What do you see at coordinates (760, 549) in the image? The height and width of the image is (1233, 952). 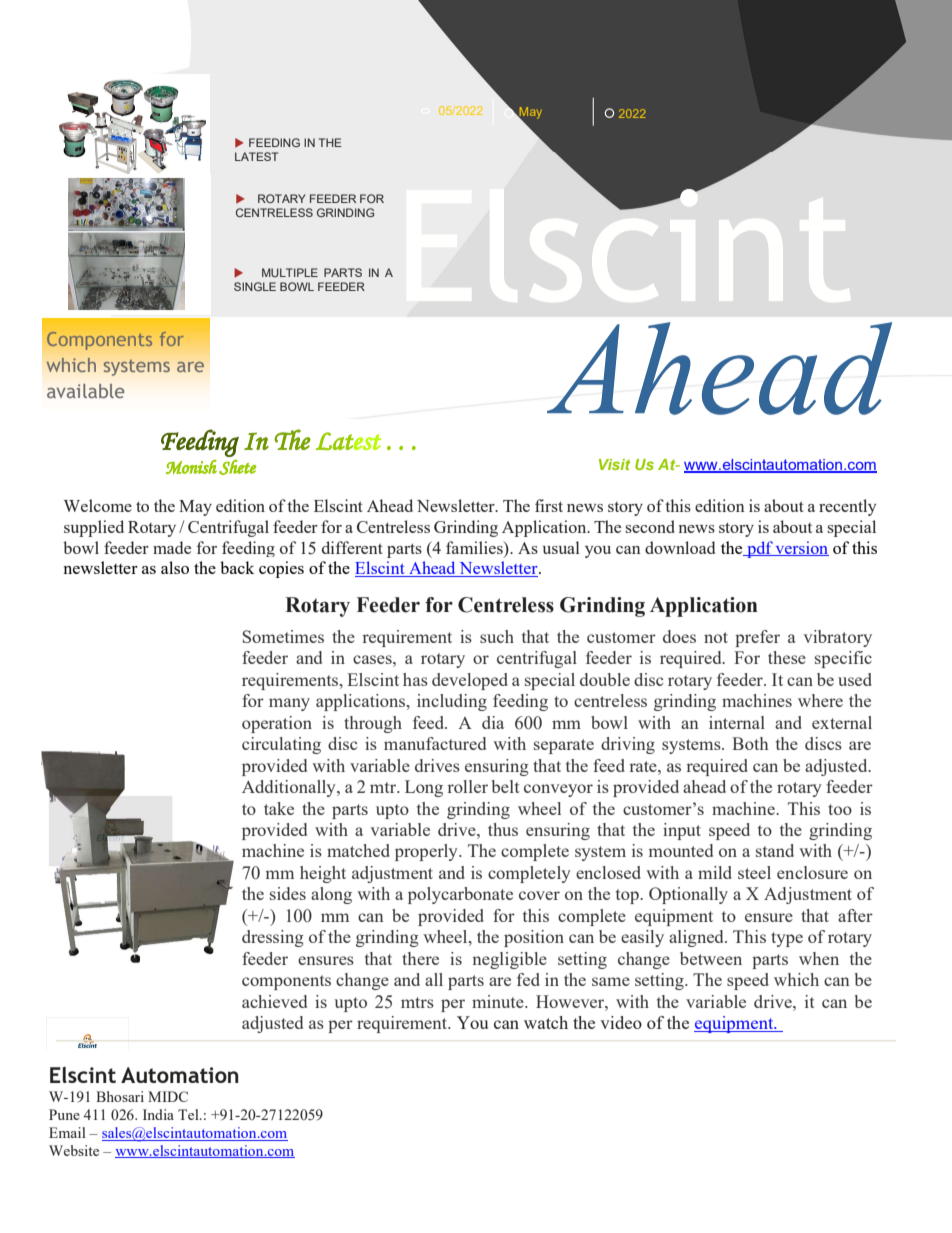 I see `pdf` at bounding box center [760, 549].
